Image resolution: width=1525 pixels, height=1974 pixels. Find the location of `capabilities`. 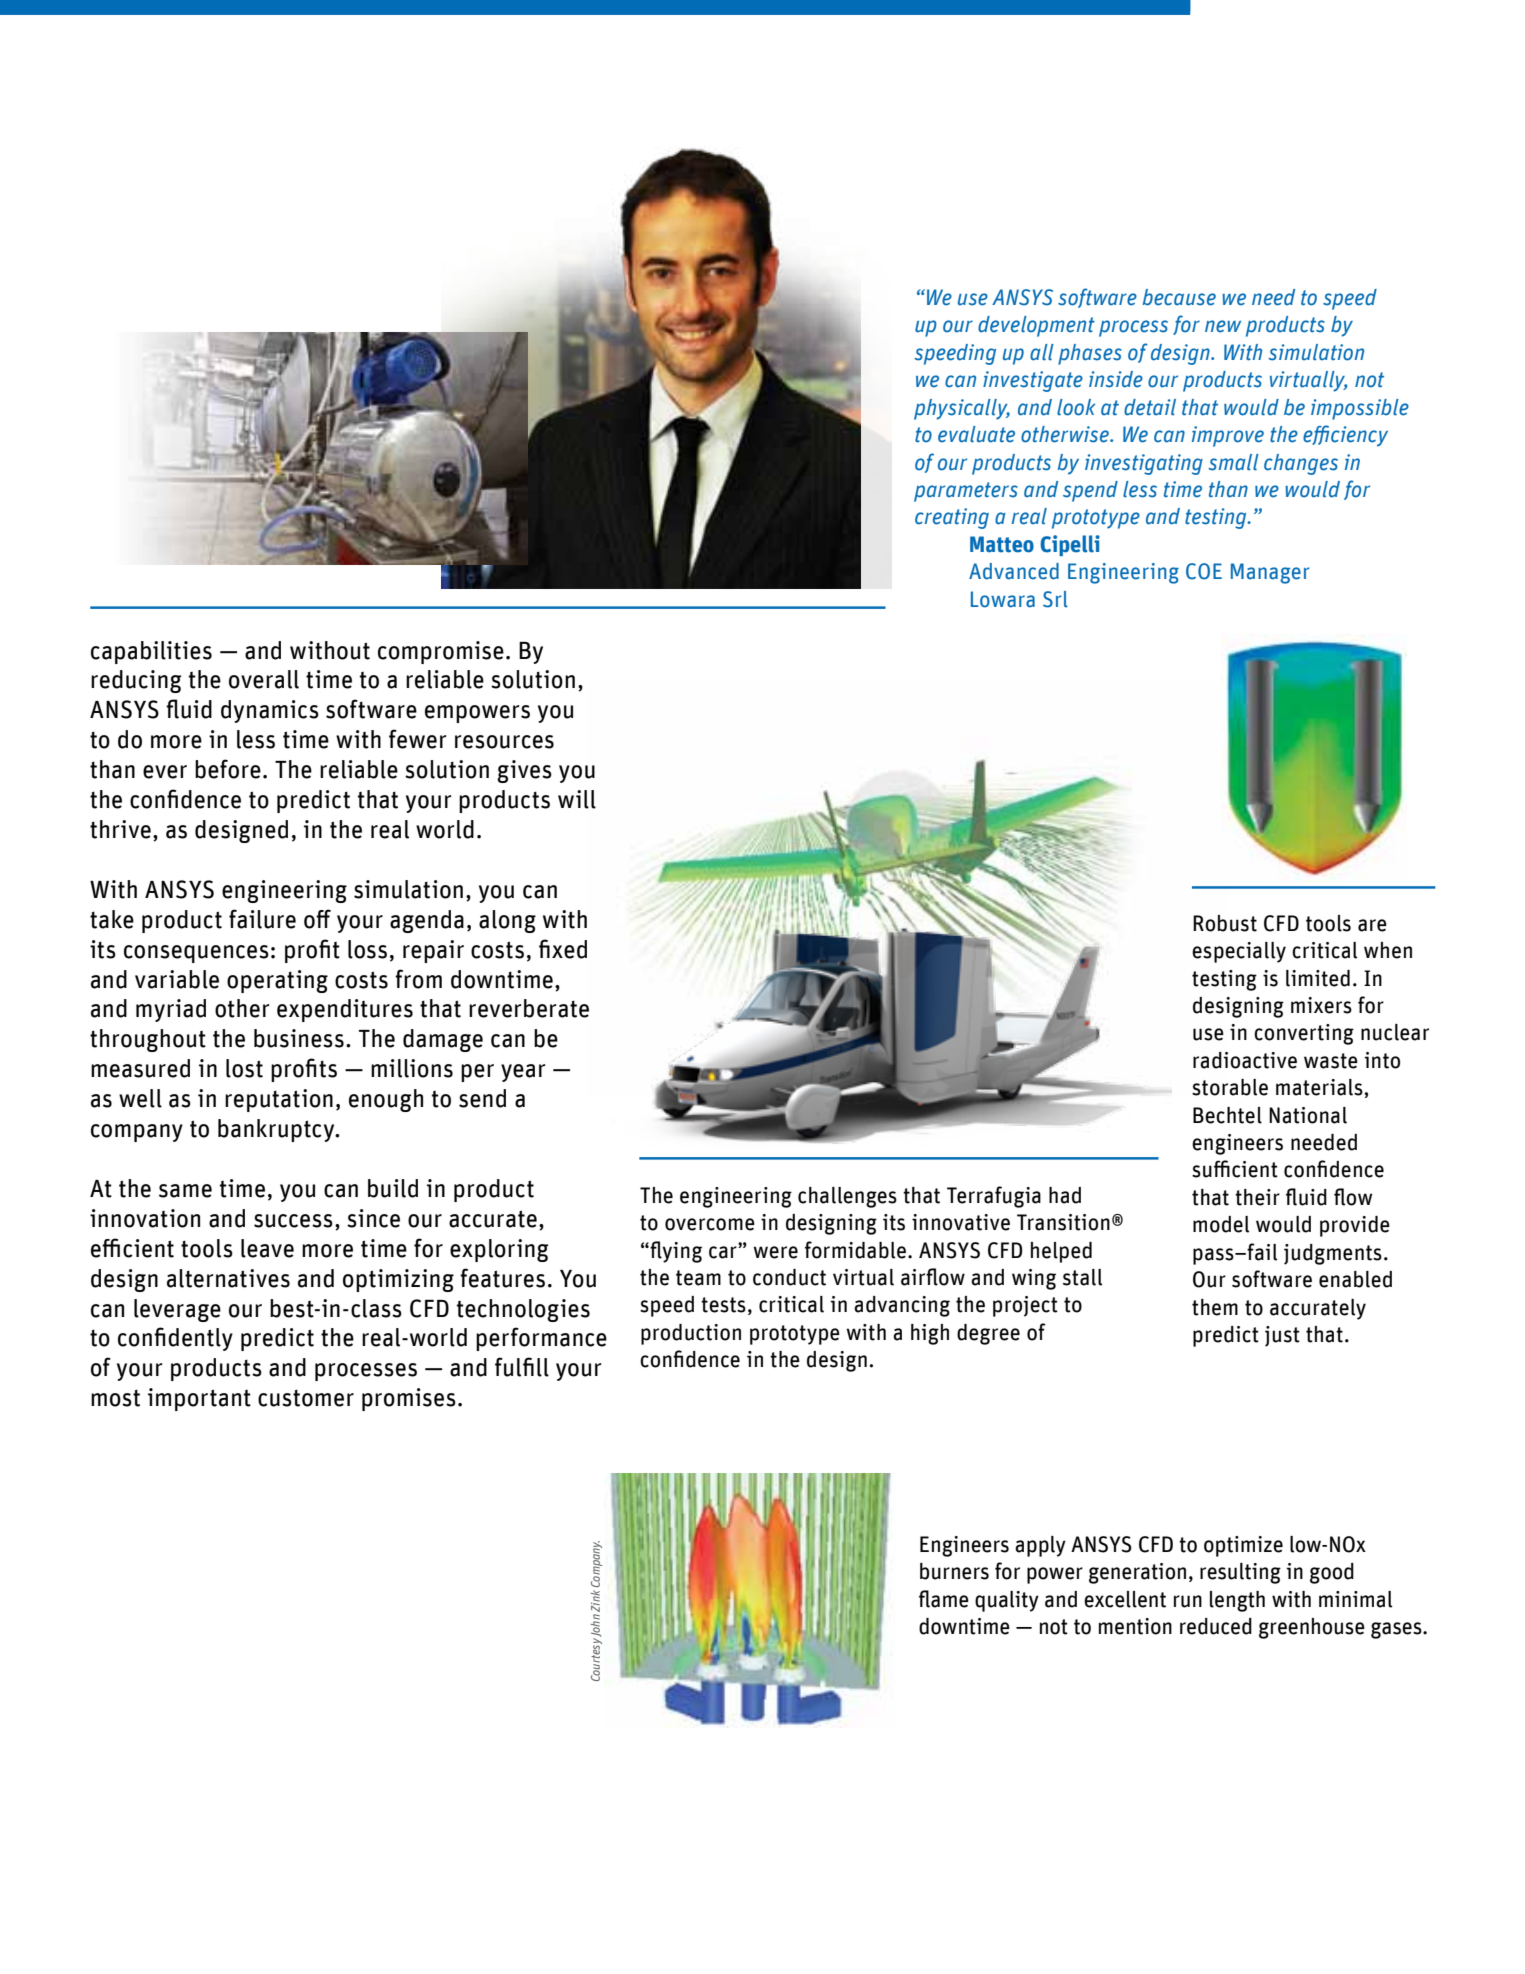

capabilities is located at coordinates (151, 652).
